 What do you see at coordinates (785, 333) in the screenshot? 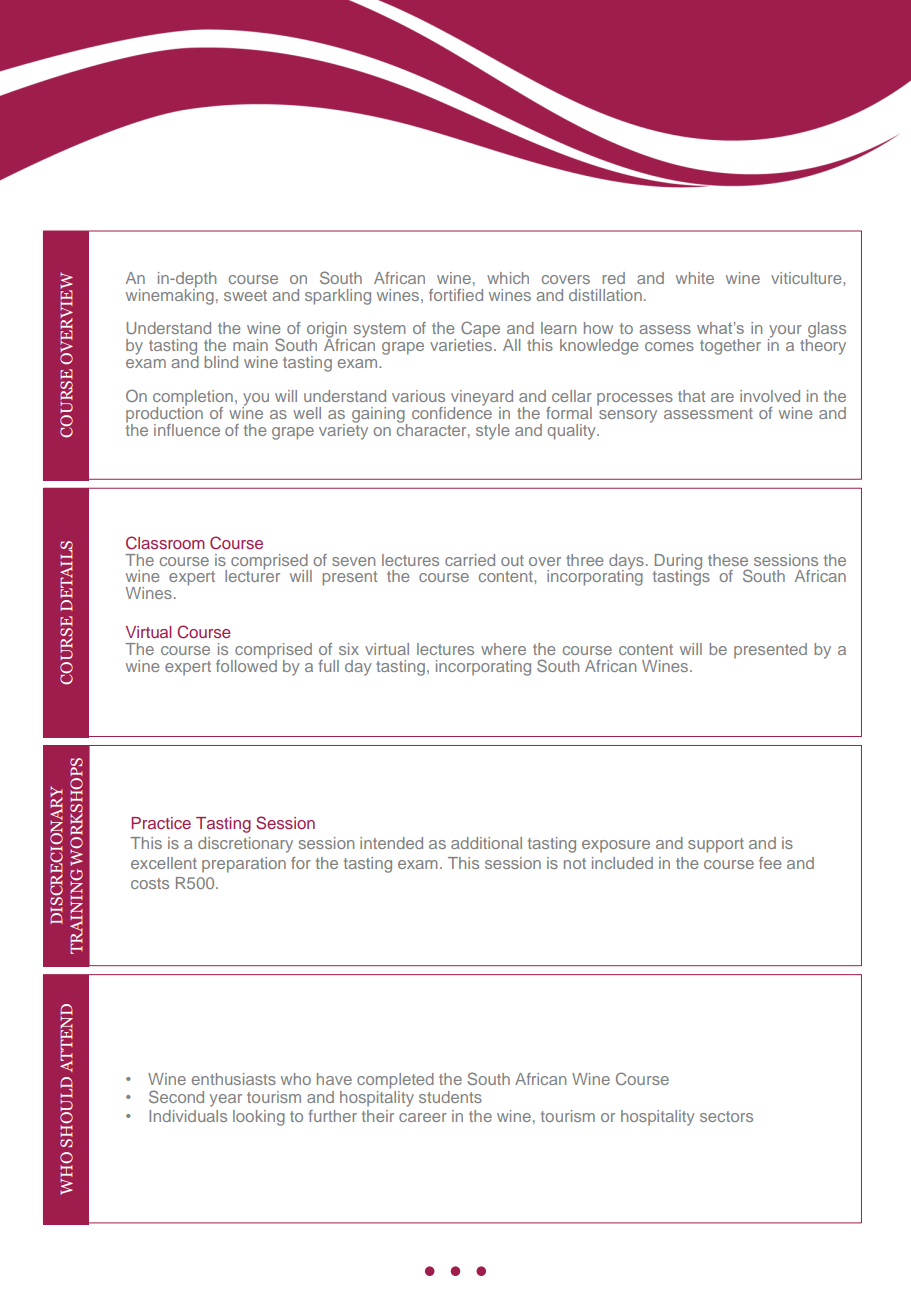
I see `your` at bounding box center [785, 333].
